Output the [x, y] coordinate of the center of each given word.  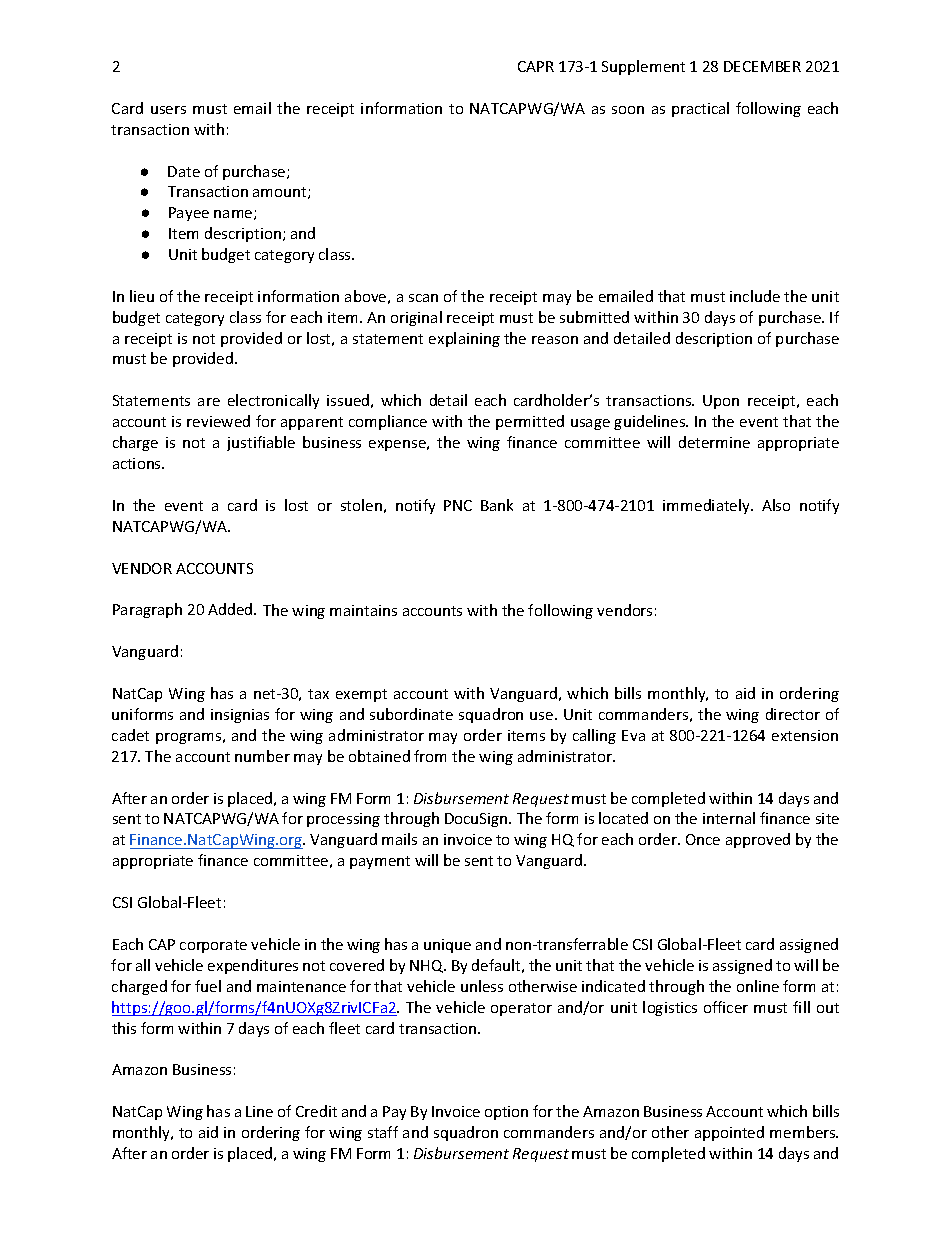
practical [700, 109]
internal [729, 818]
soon [628, 110]
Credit [316, 1111]
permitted [530, 422]
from [430, 756]
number [262, 756]
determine [714, 442]
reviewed [218, 421]
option [506, 1113]
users [168, 110]
